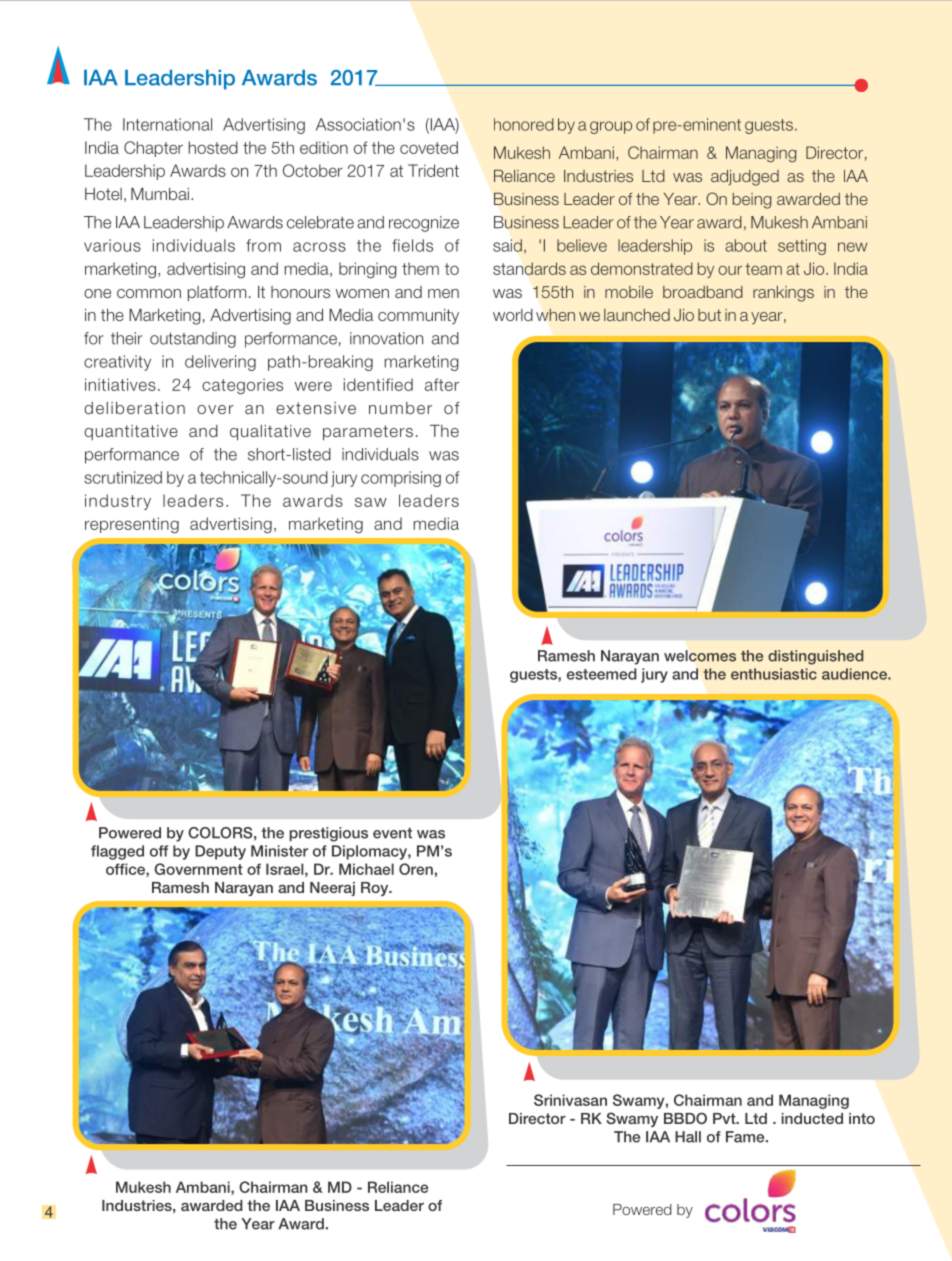 The image size is (952, 1261). Describe the element at coordinates (812, 1118) in the image. I see `inducted` at that location.
